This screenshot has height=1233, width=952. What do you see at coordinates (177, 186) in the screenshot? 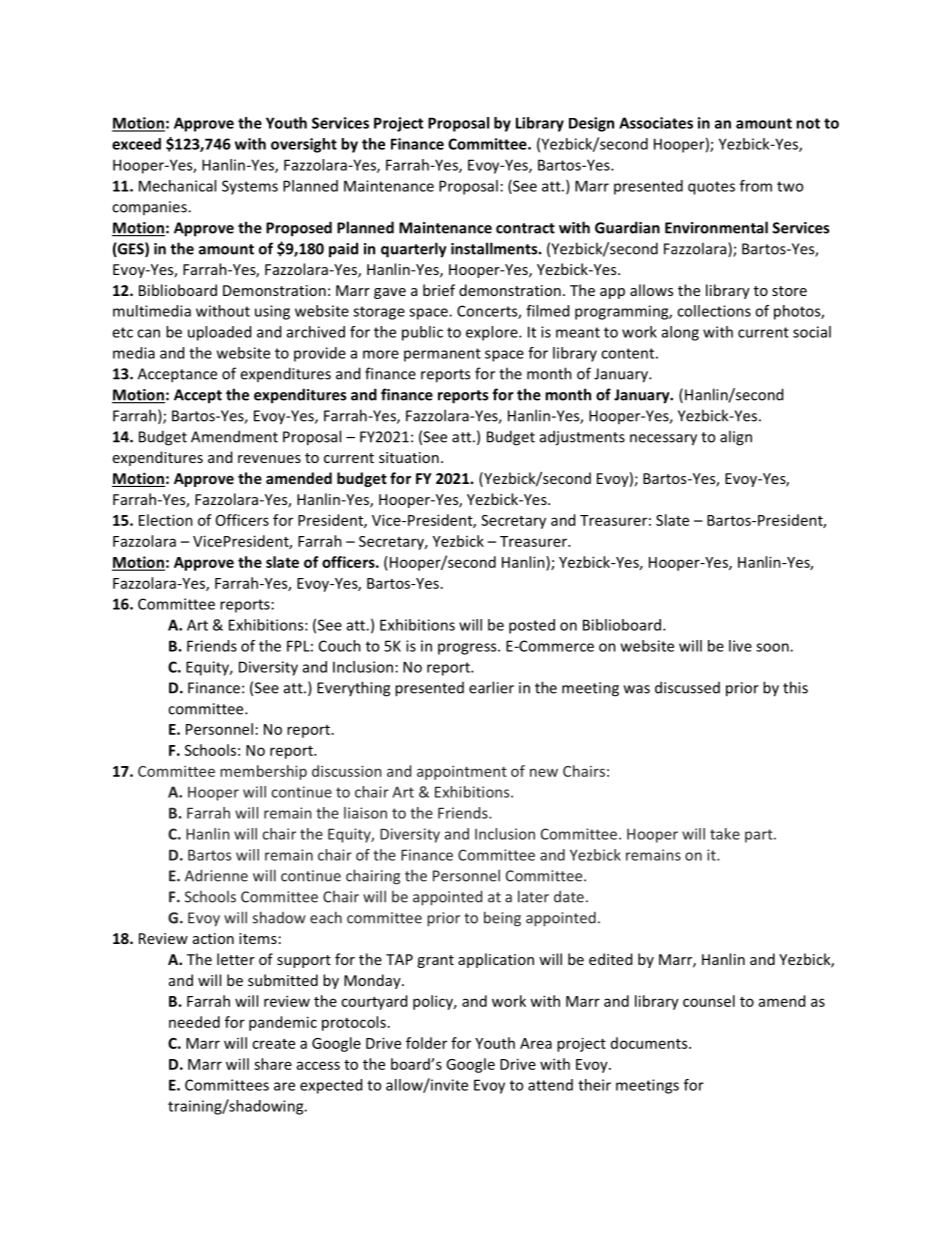
I see `Mechanical` at bounding box center [177, 186].
